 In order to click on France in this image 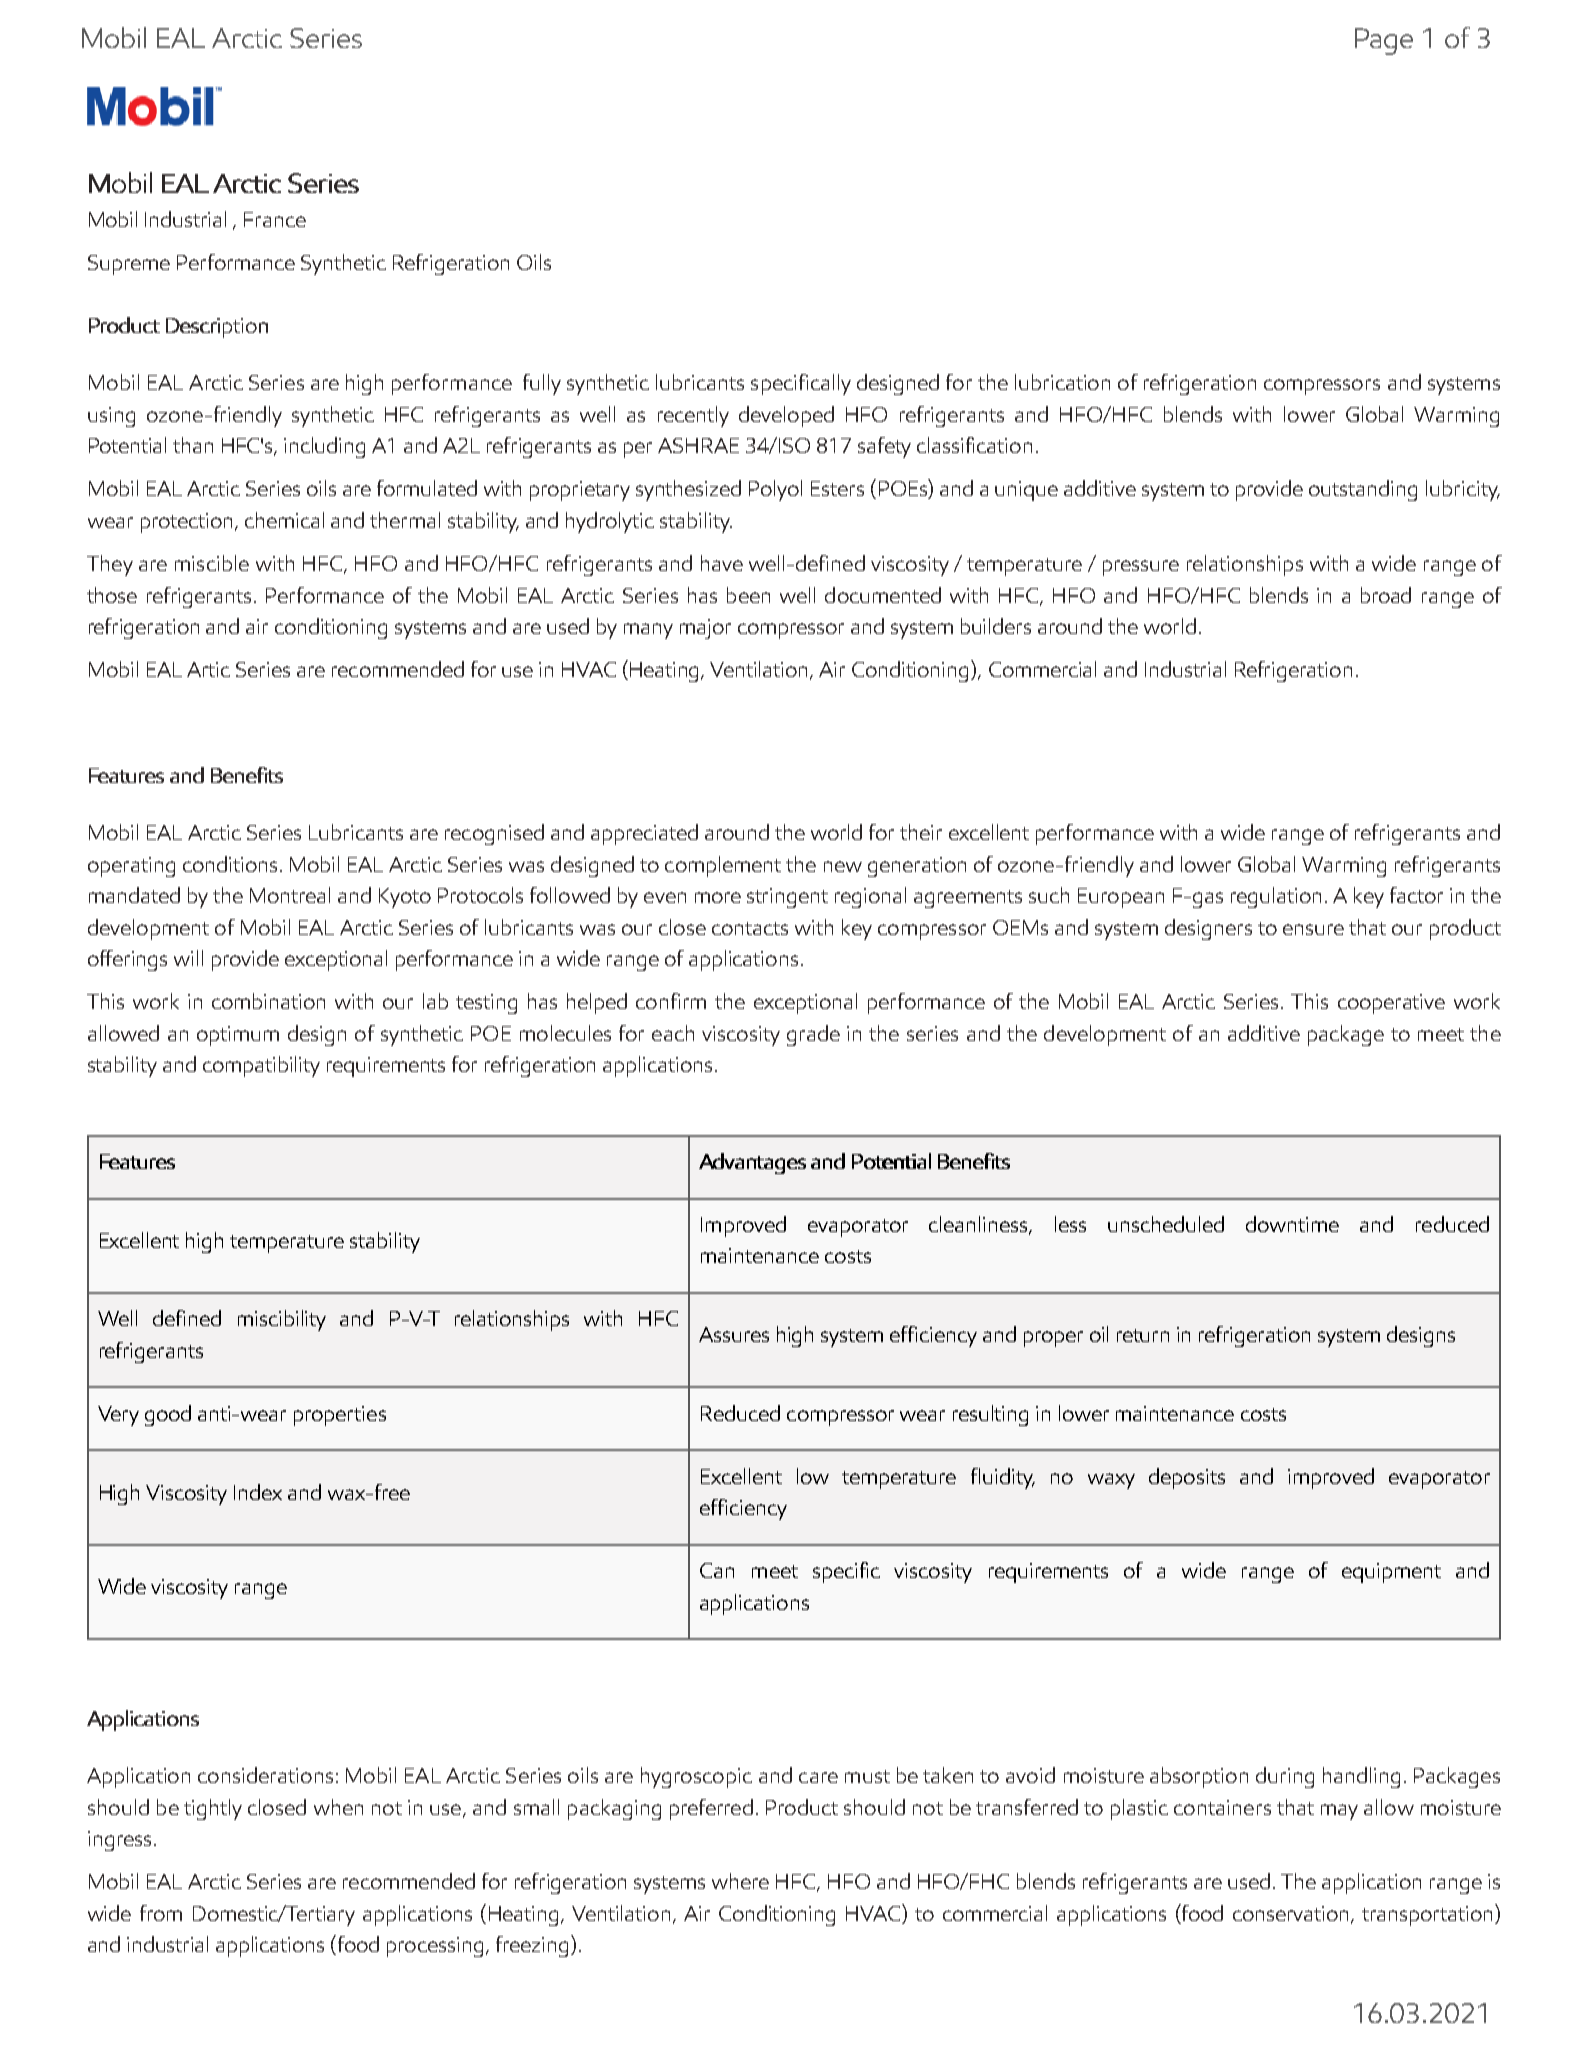, I will do `click(275, 219)`.
